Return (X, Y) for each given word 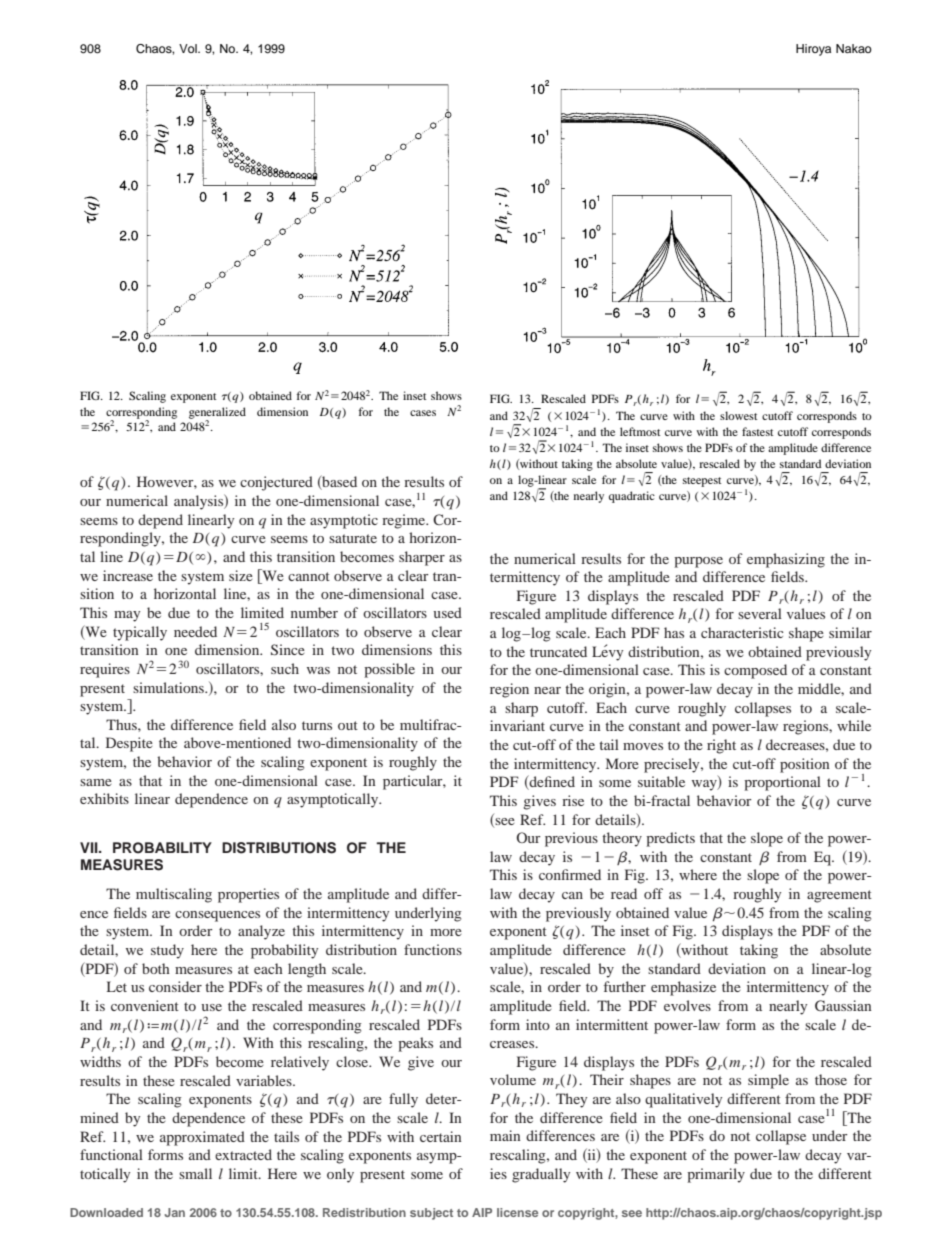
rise (573, 800)
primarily (716, 1175)
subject (431, 1214)
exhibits (104, 798)
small (195, 1173)
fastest (757, 431)
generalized (217, 414)
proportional (782, 783)
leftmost (640, 431)
